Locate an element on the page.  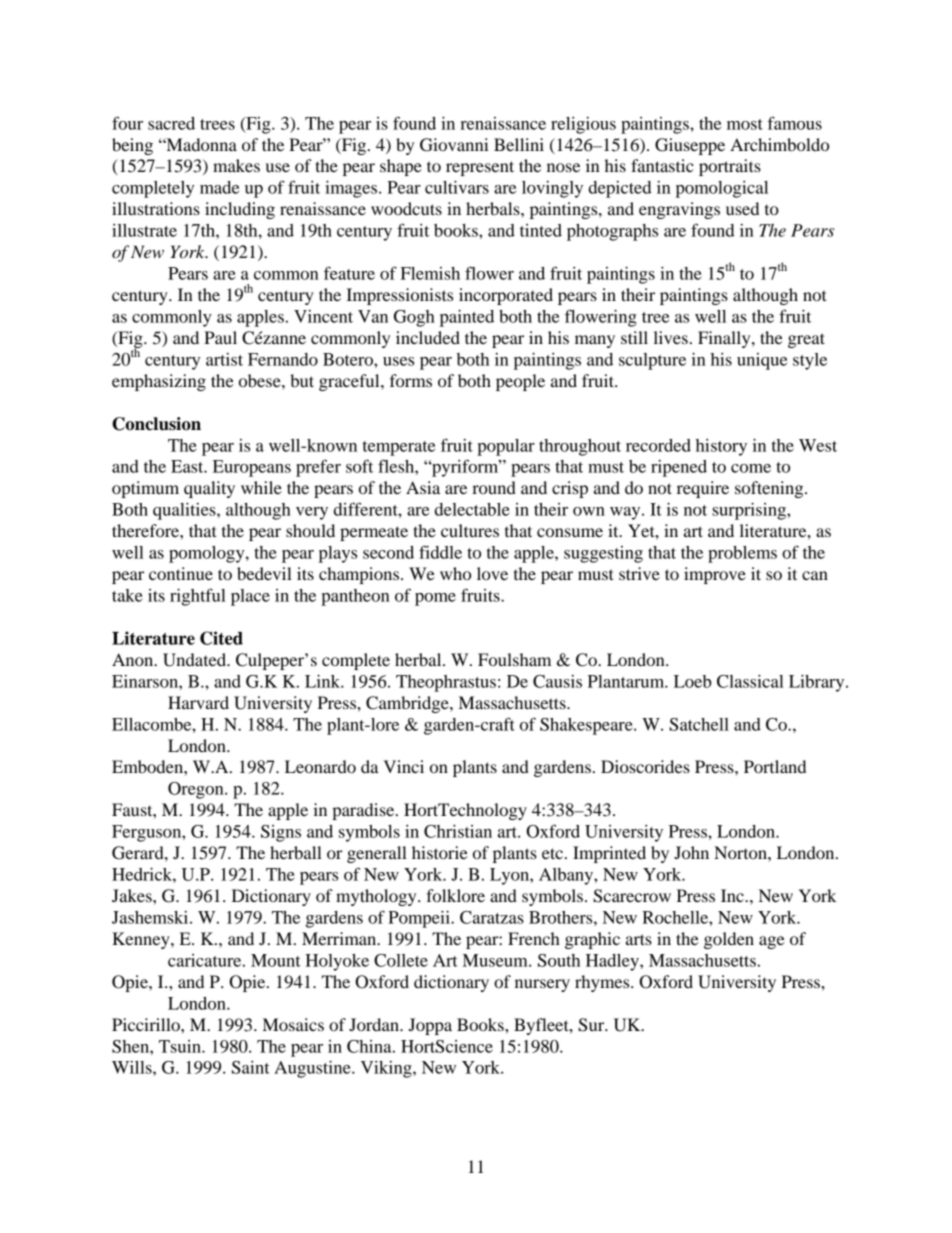
Christian is located at coordinates (458, 831).
